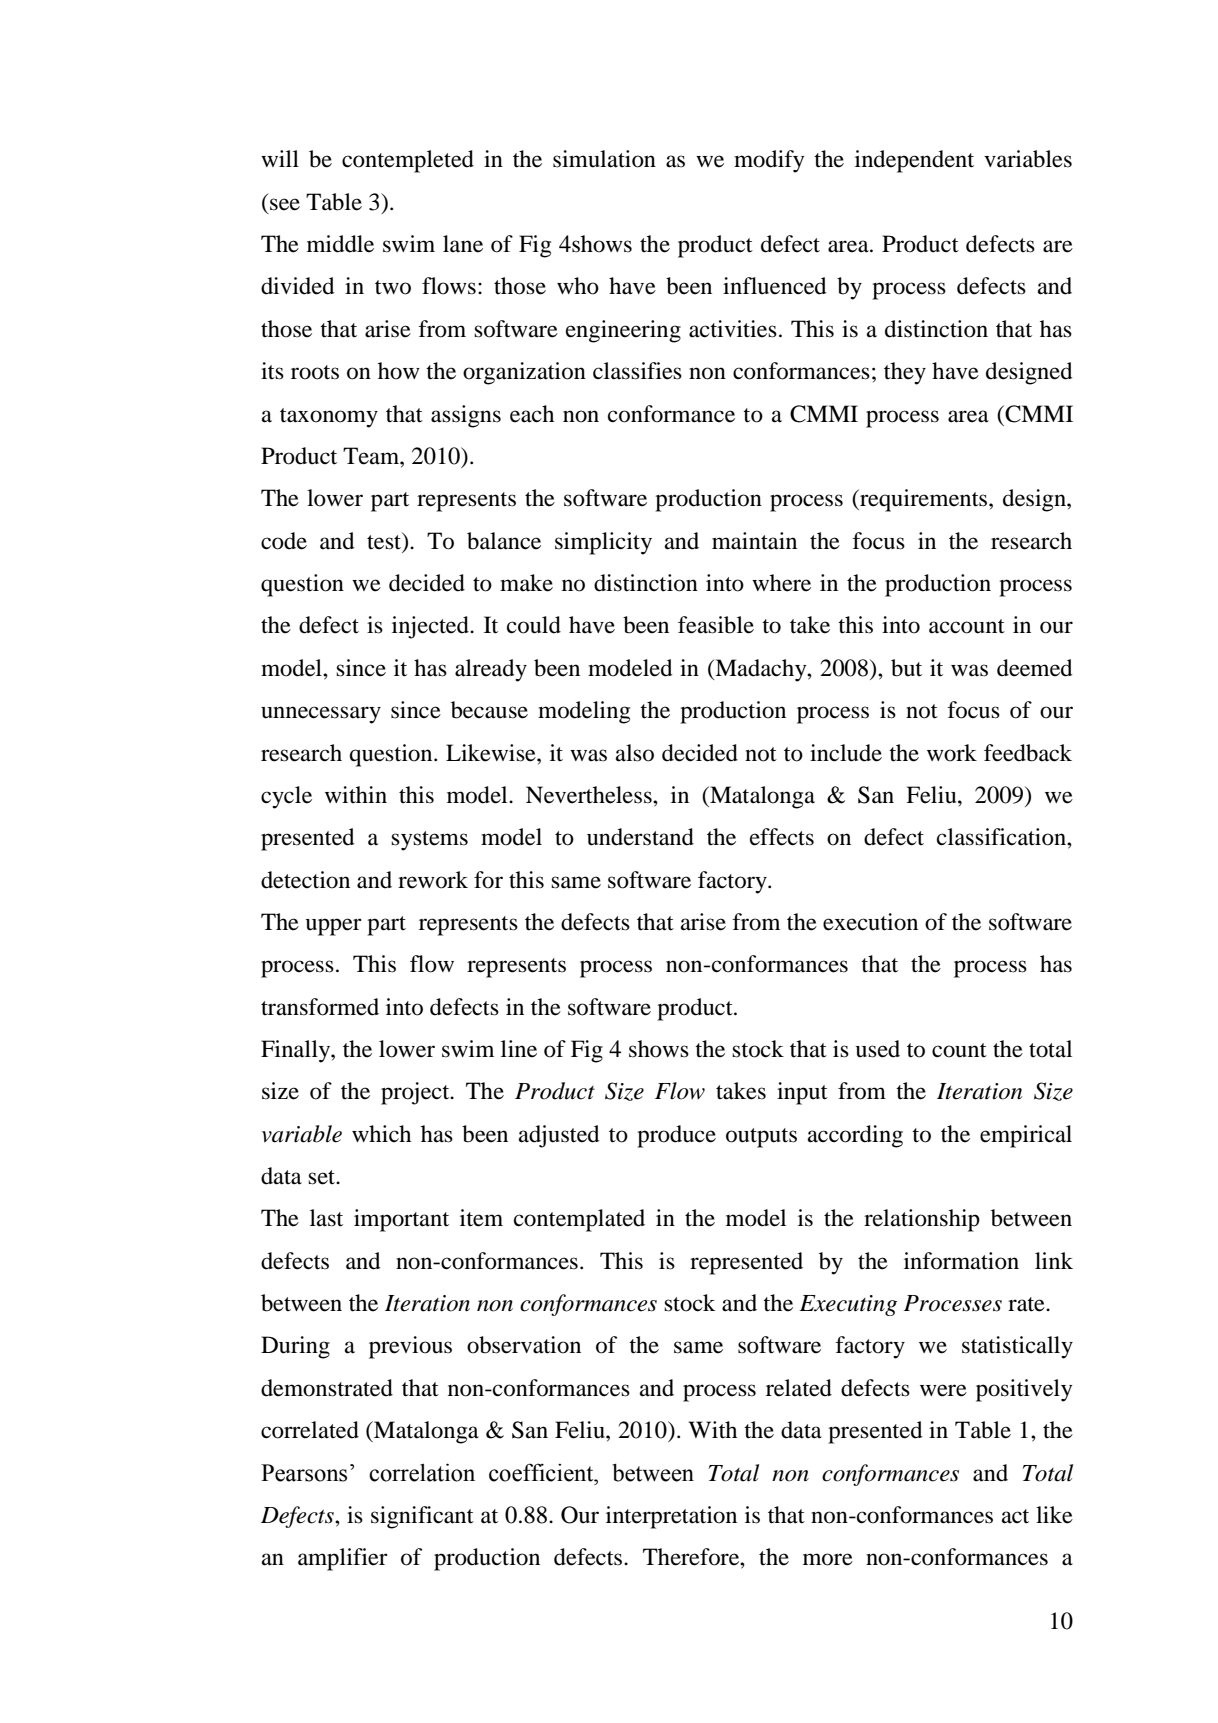 Image resolution: width=1218 pixels, height=1723 pixels. I want to click on feasible, so click(716, 625).
